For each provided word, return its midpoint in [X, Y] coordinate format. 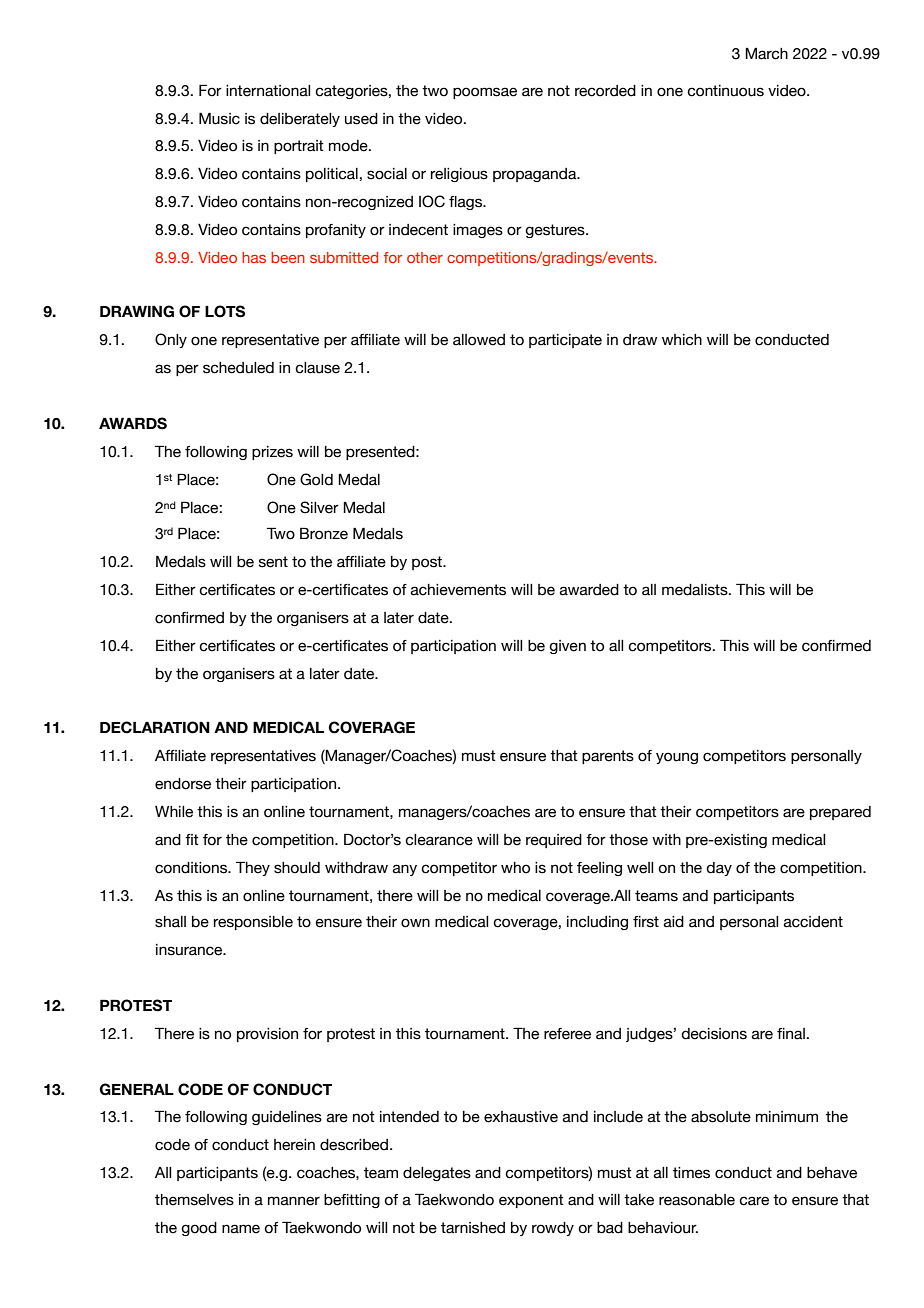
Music [219, 118]
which [682, 340]
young [677, 758]
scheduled [238, 368]
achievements [458, 590]
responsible [253, 923]
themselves [194, 1200]
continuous [725, 91]
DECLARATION [155, 727]
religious [459, 175]
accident [813, 922]
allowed [479, 340]
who [515, 868]
